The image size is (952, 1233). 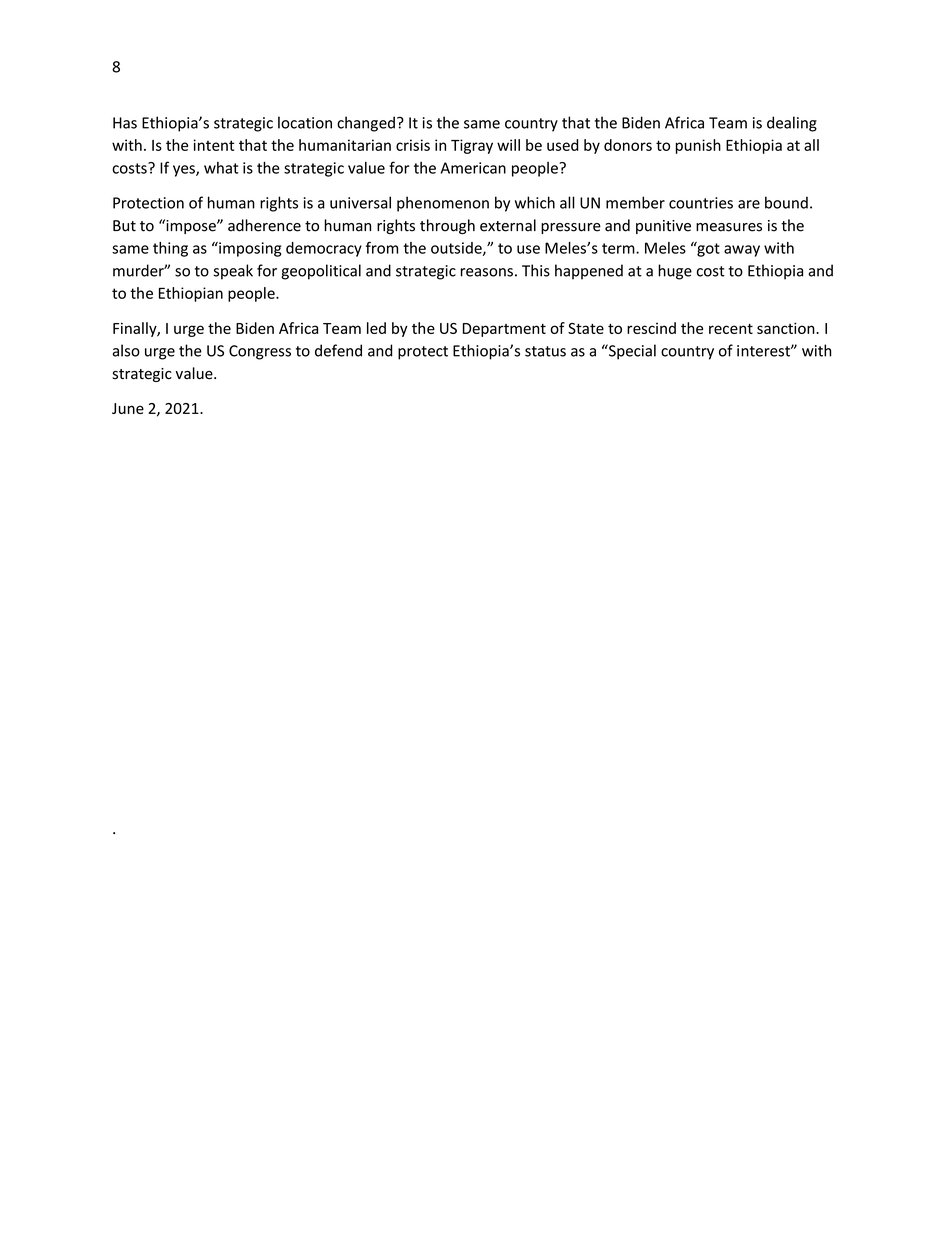 What do you see at coordinates (128, 408) in the screenshot?
I see `June` at bounding box center [128, 408].
